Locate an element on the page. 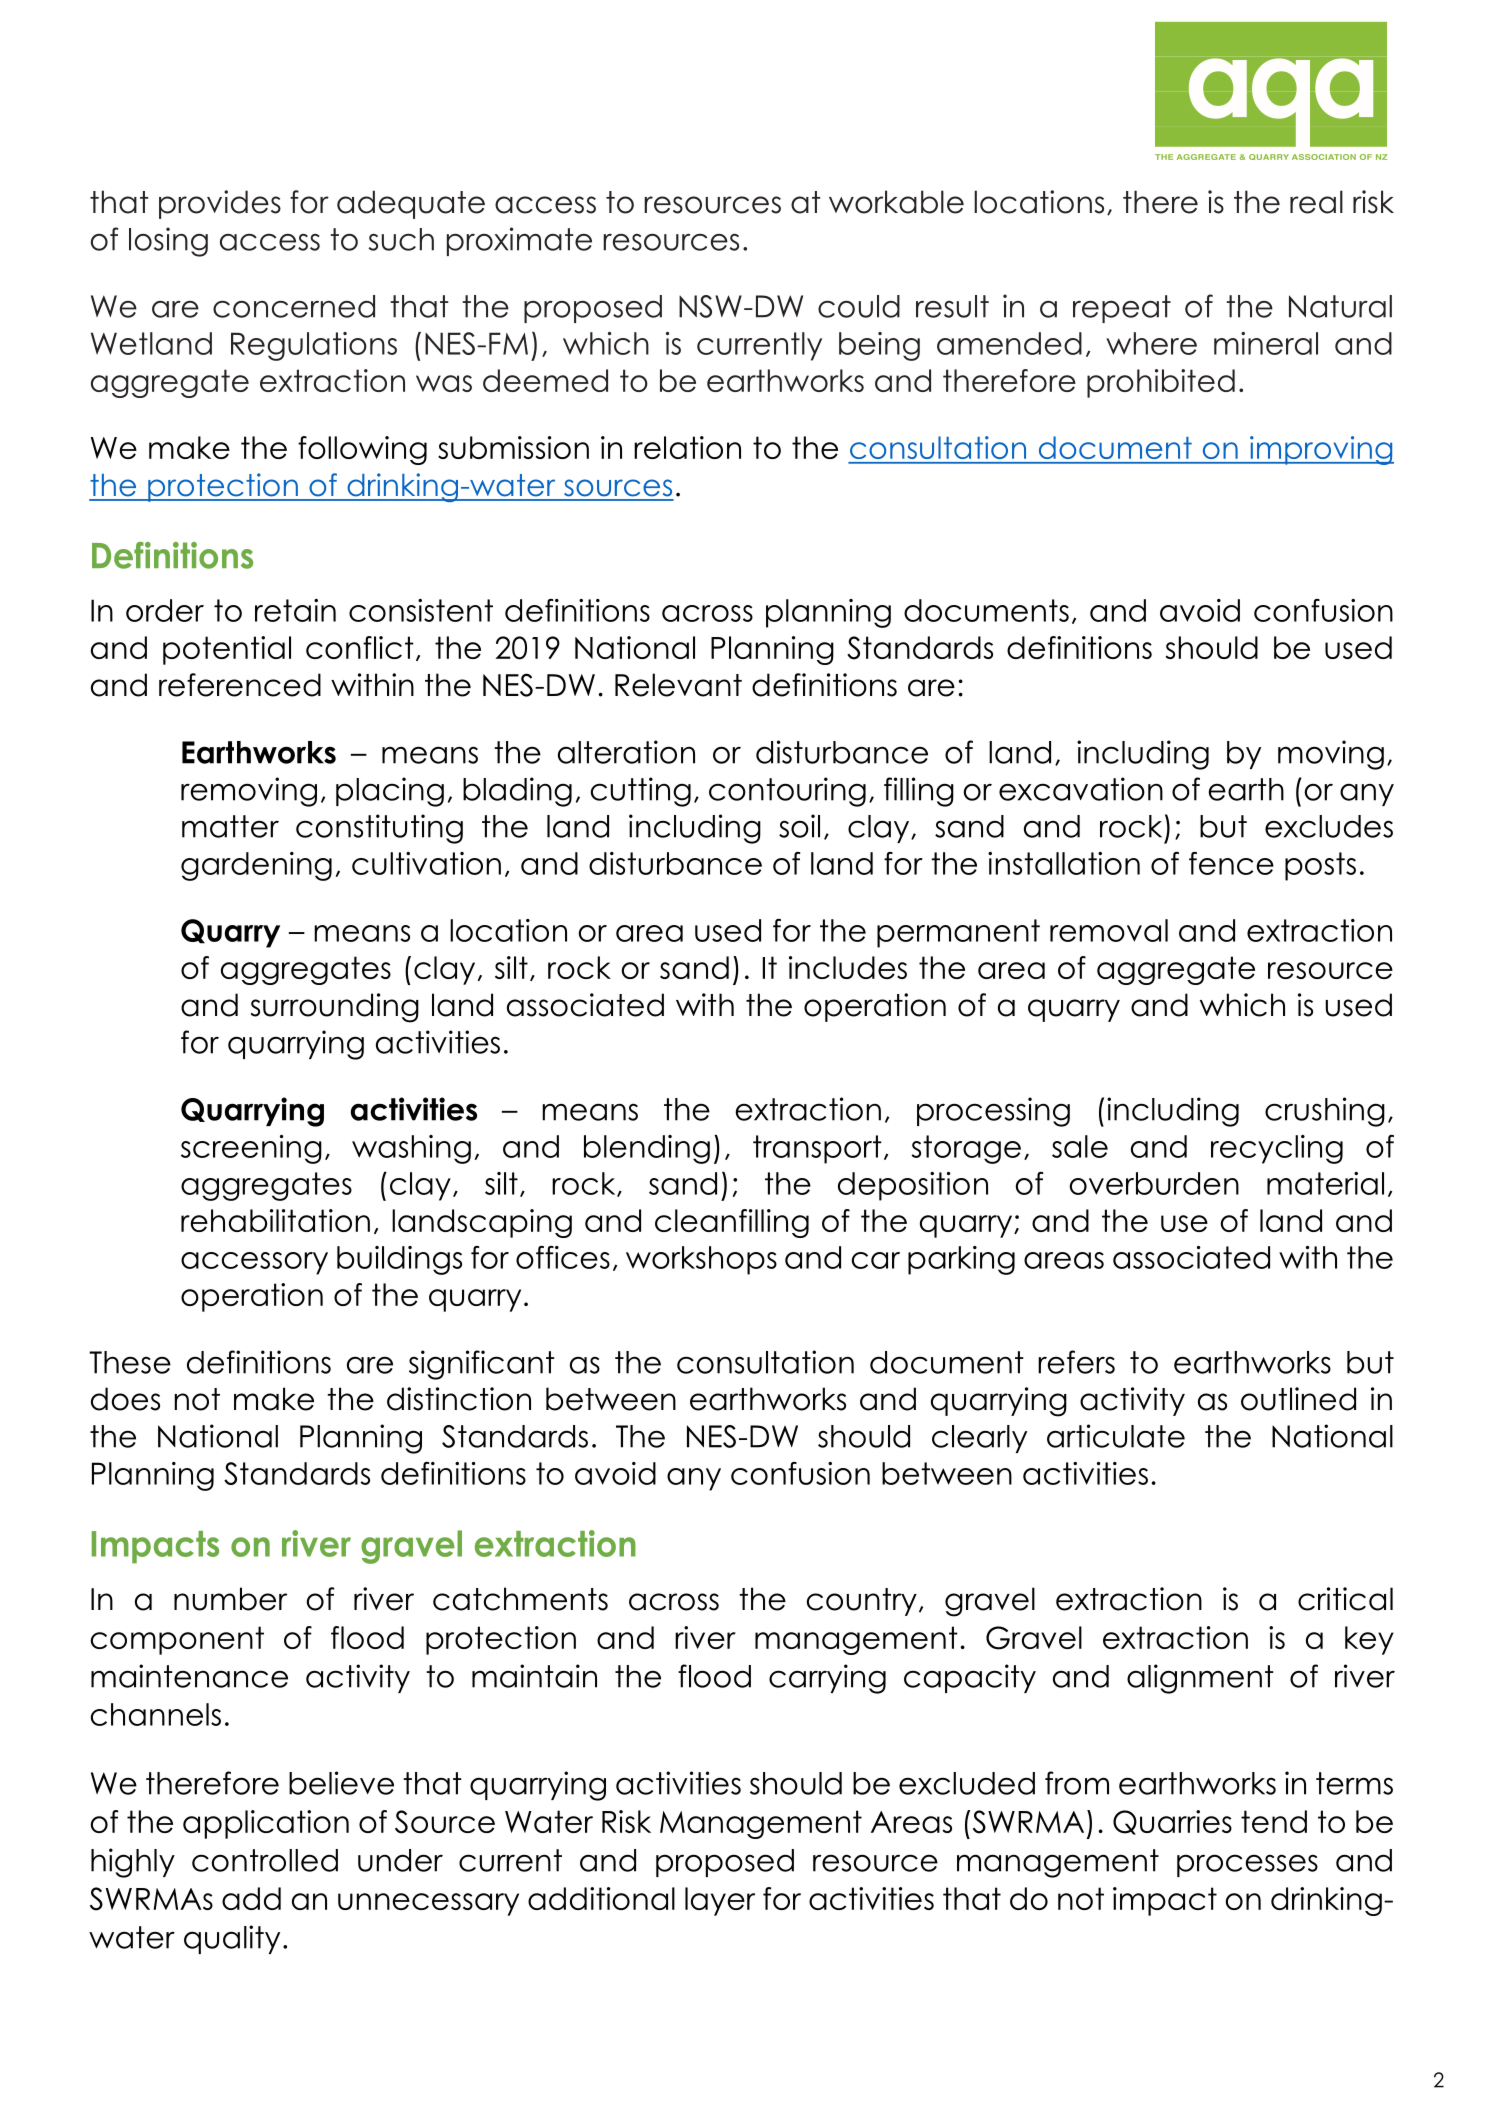  real is located at coordinates (1316, 202).
